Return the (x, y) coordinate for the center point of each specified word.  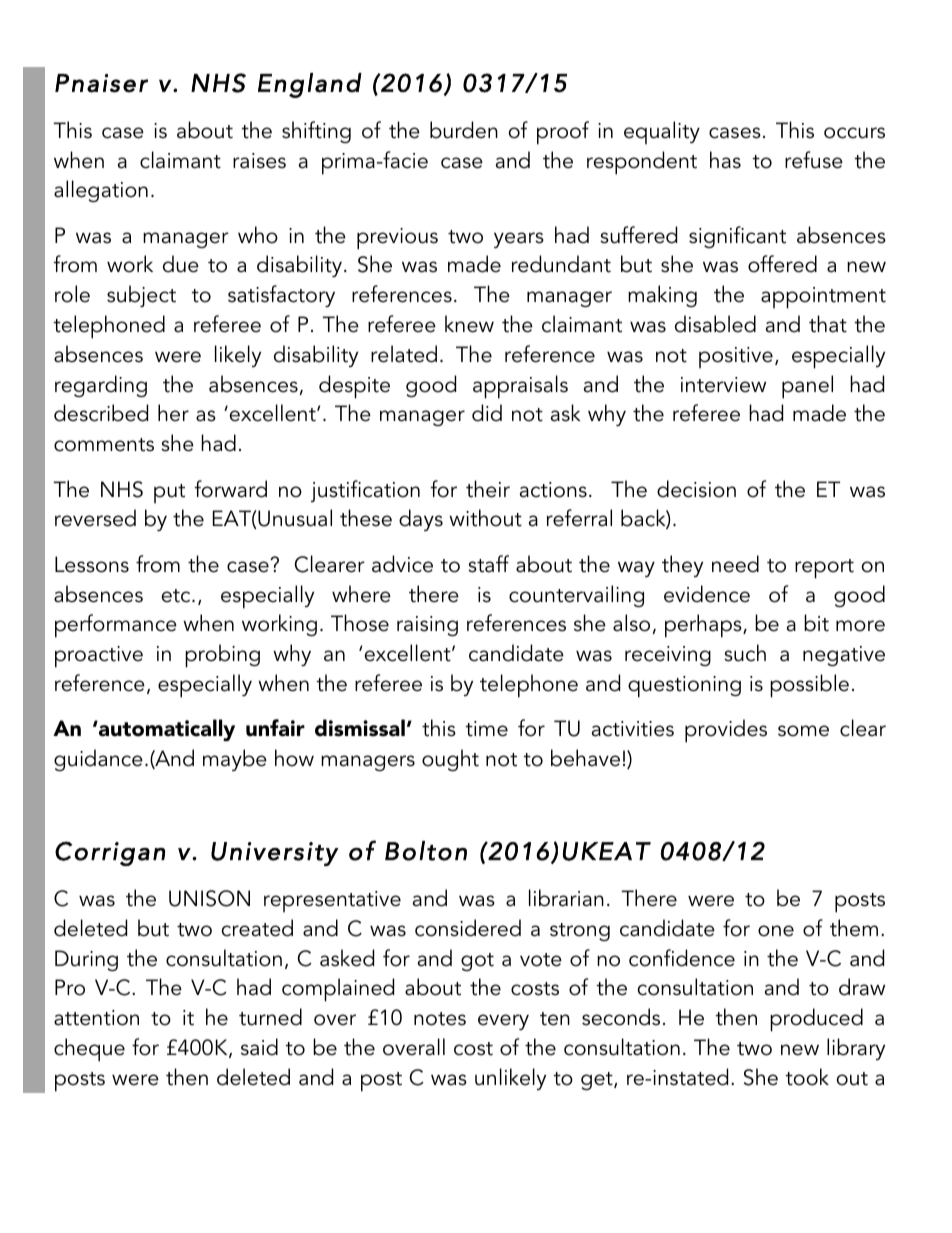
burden (464, 130)
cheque (89, 1050)
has (725, 160)
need (735, 564)
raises (259, 161)
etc (177, 596)
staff (488, 564)
